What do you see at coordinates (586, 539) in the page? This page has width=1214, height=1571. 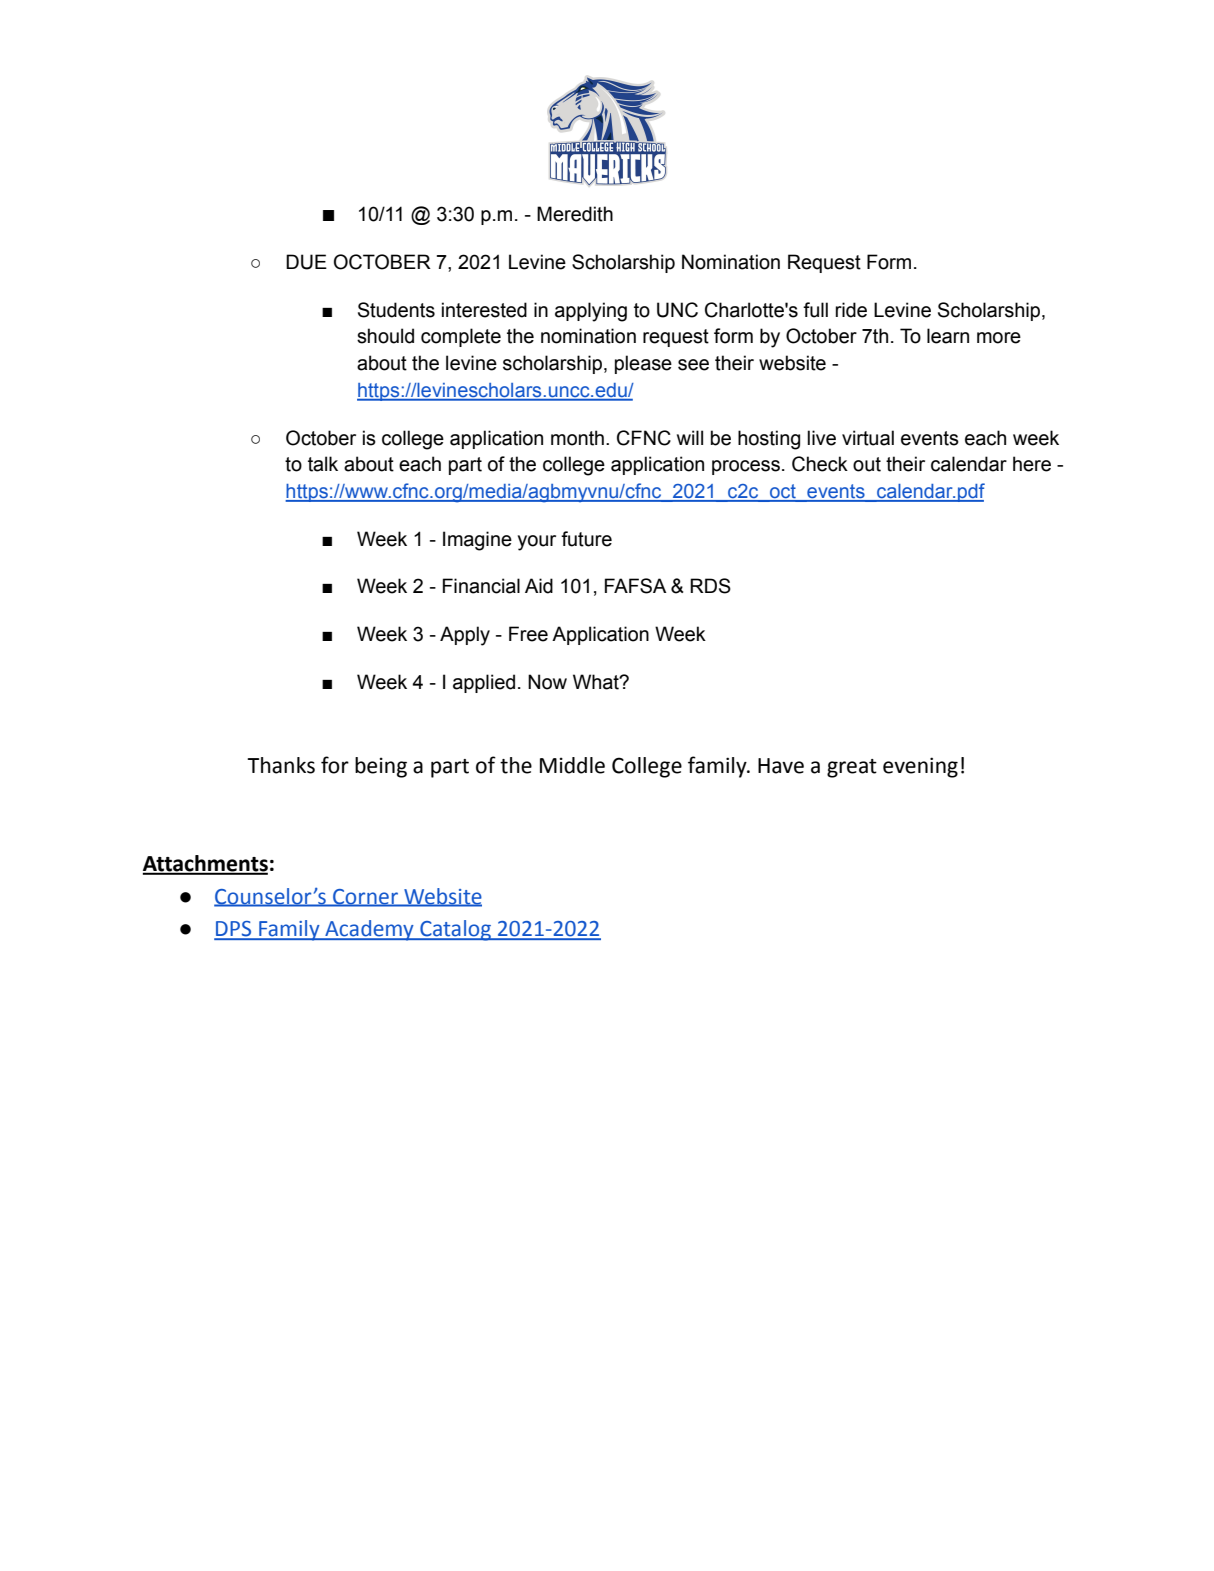 I see `future` at bounding box center [586, 539].
